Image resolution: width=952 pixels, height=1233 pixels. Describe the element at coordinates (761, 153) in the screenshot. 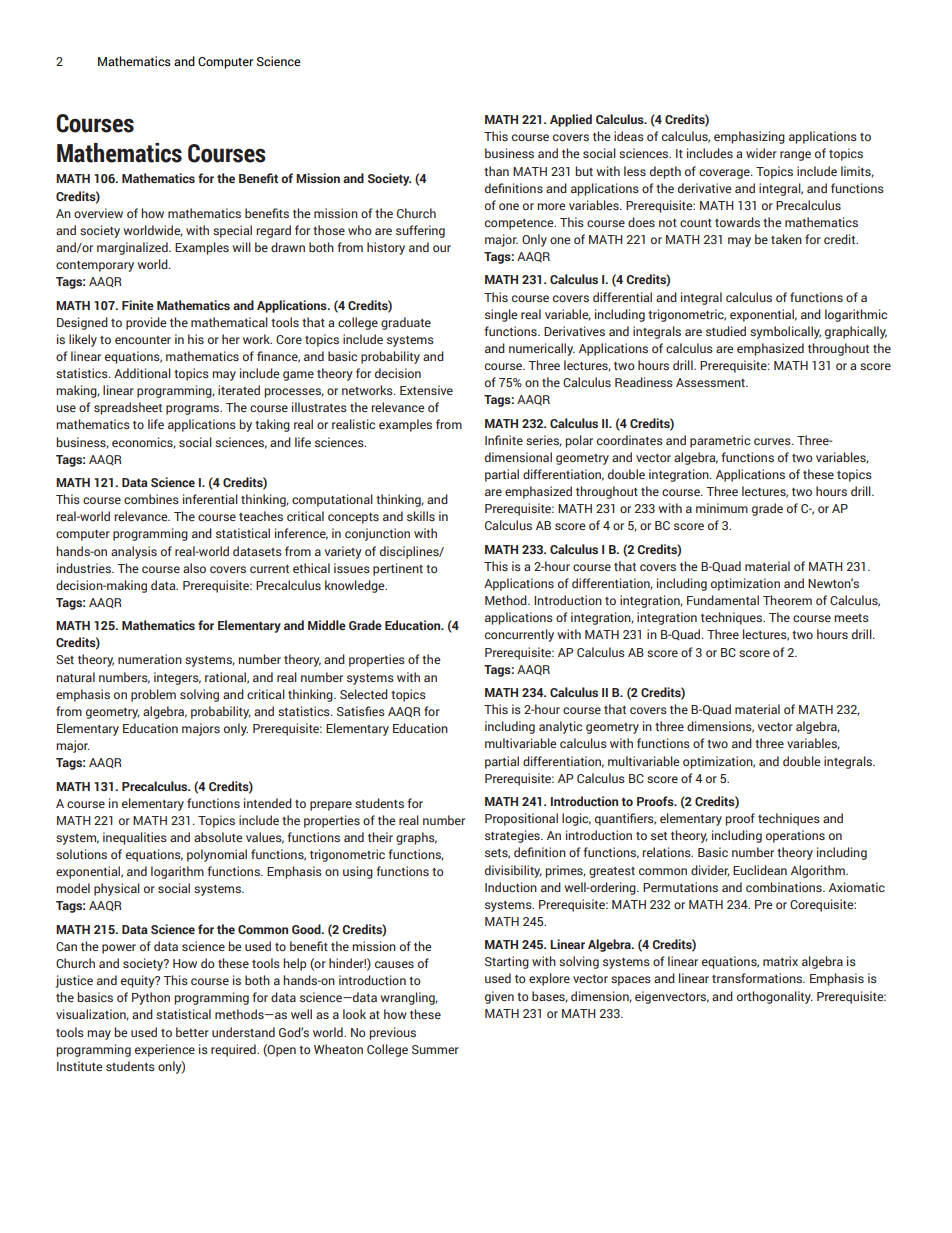

I see `wider` at that location.
